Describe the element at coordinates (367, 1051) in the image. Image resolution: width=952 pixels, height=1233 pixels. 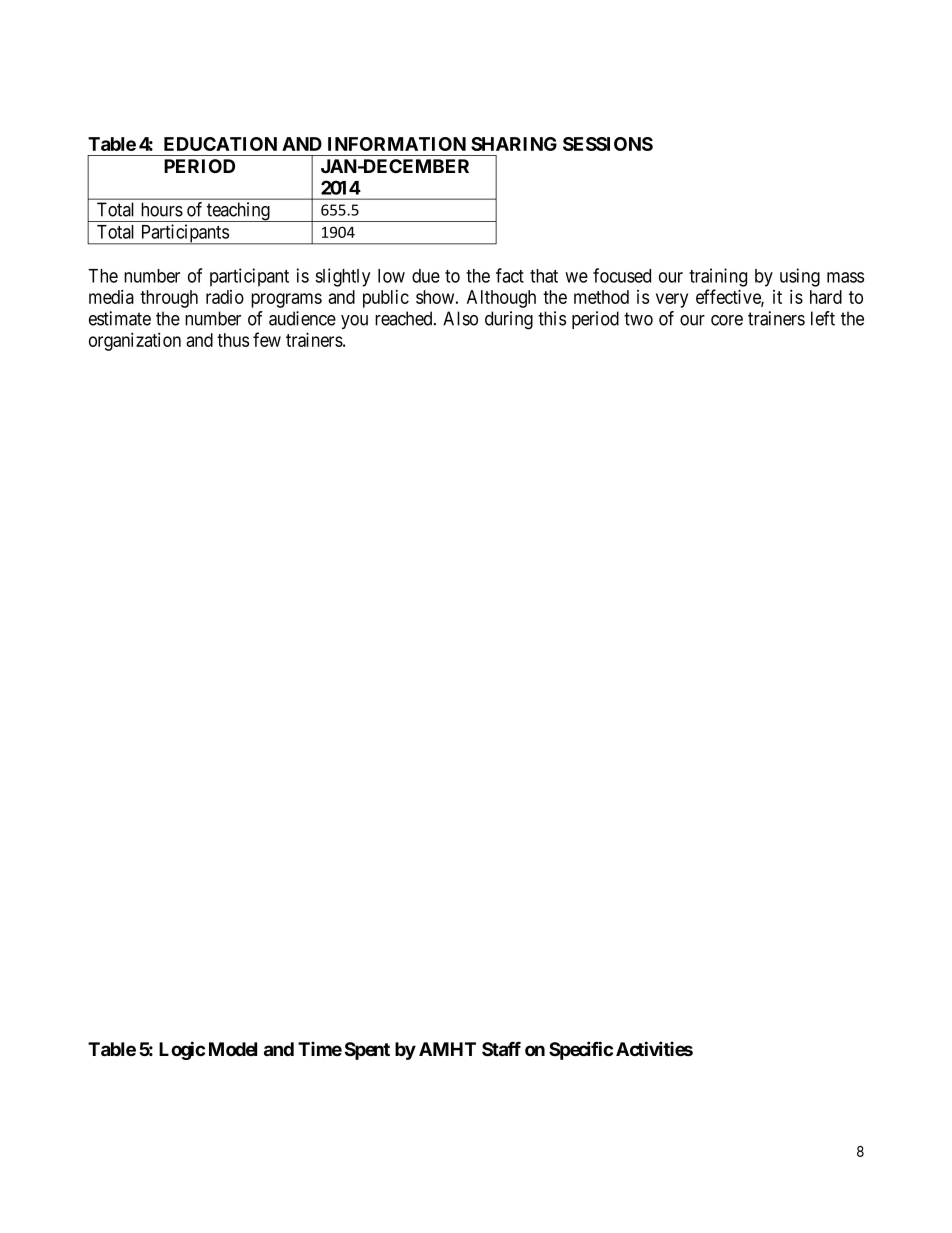
I see `Spent` at that location.
